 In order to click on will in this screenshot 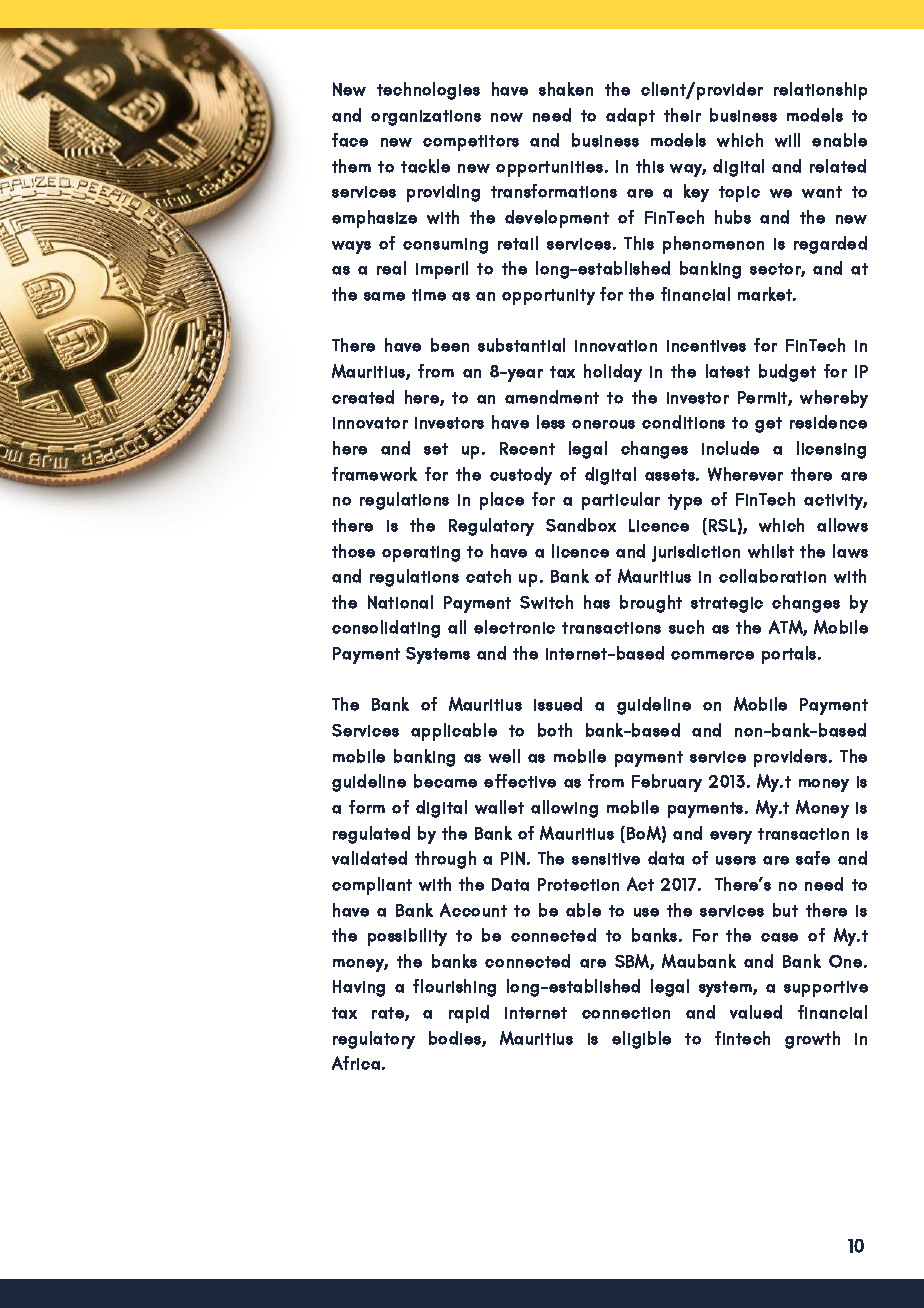, I will do `click(787, 140)`.
